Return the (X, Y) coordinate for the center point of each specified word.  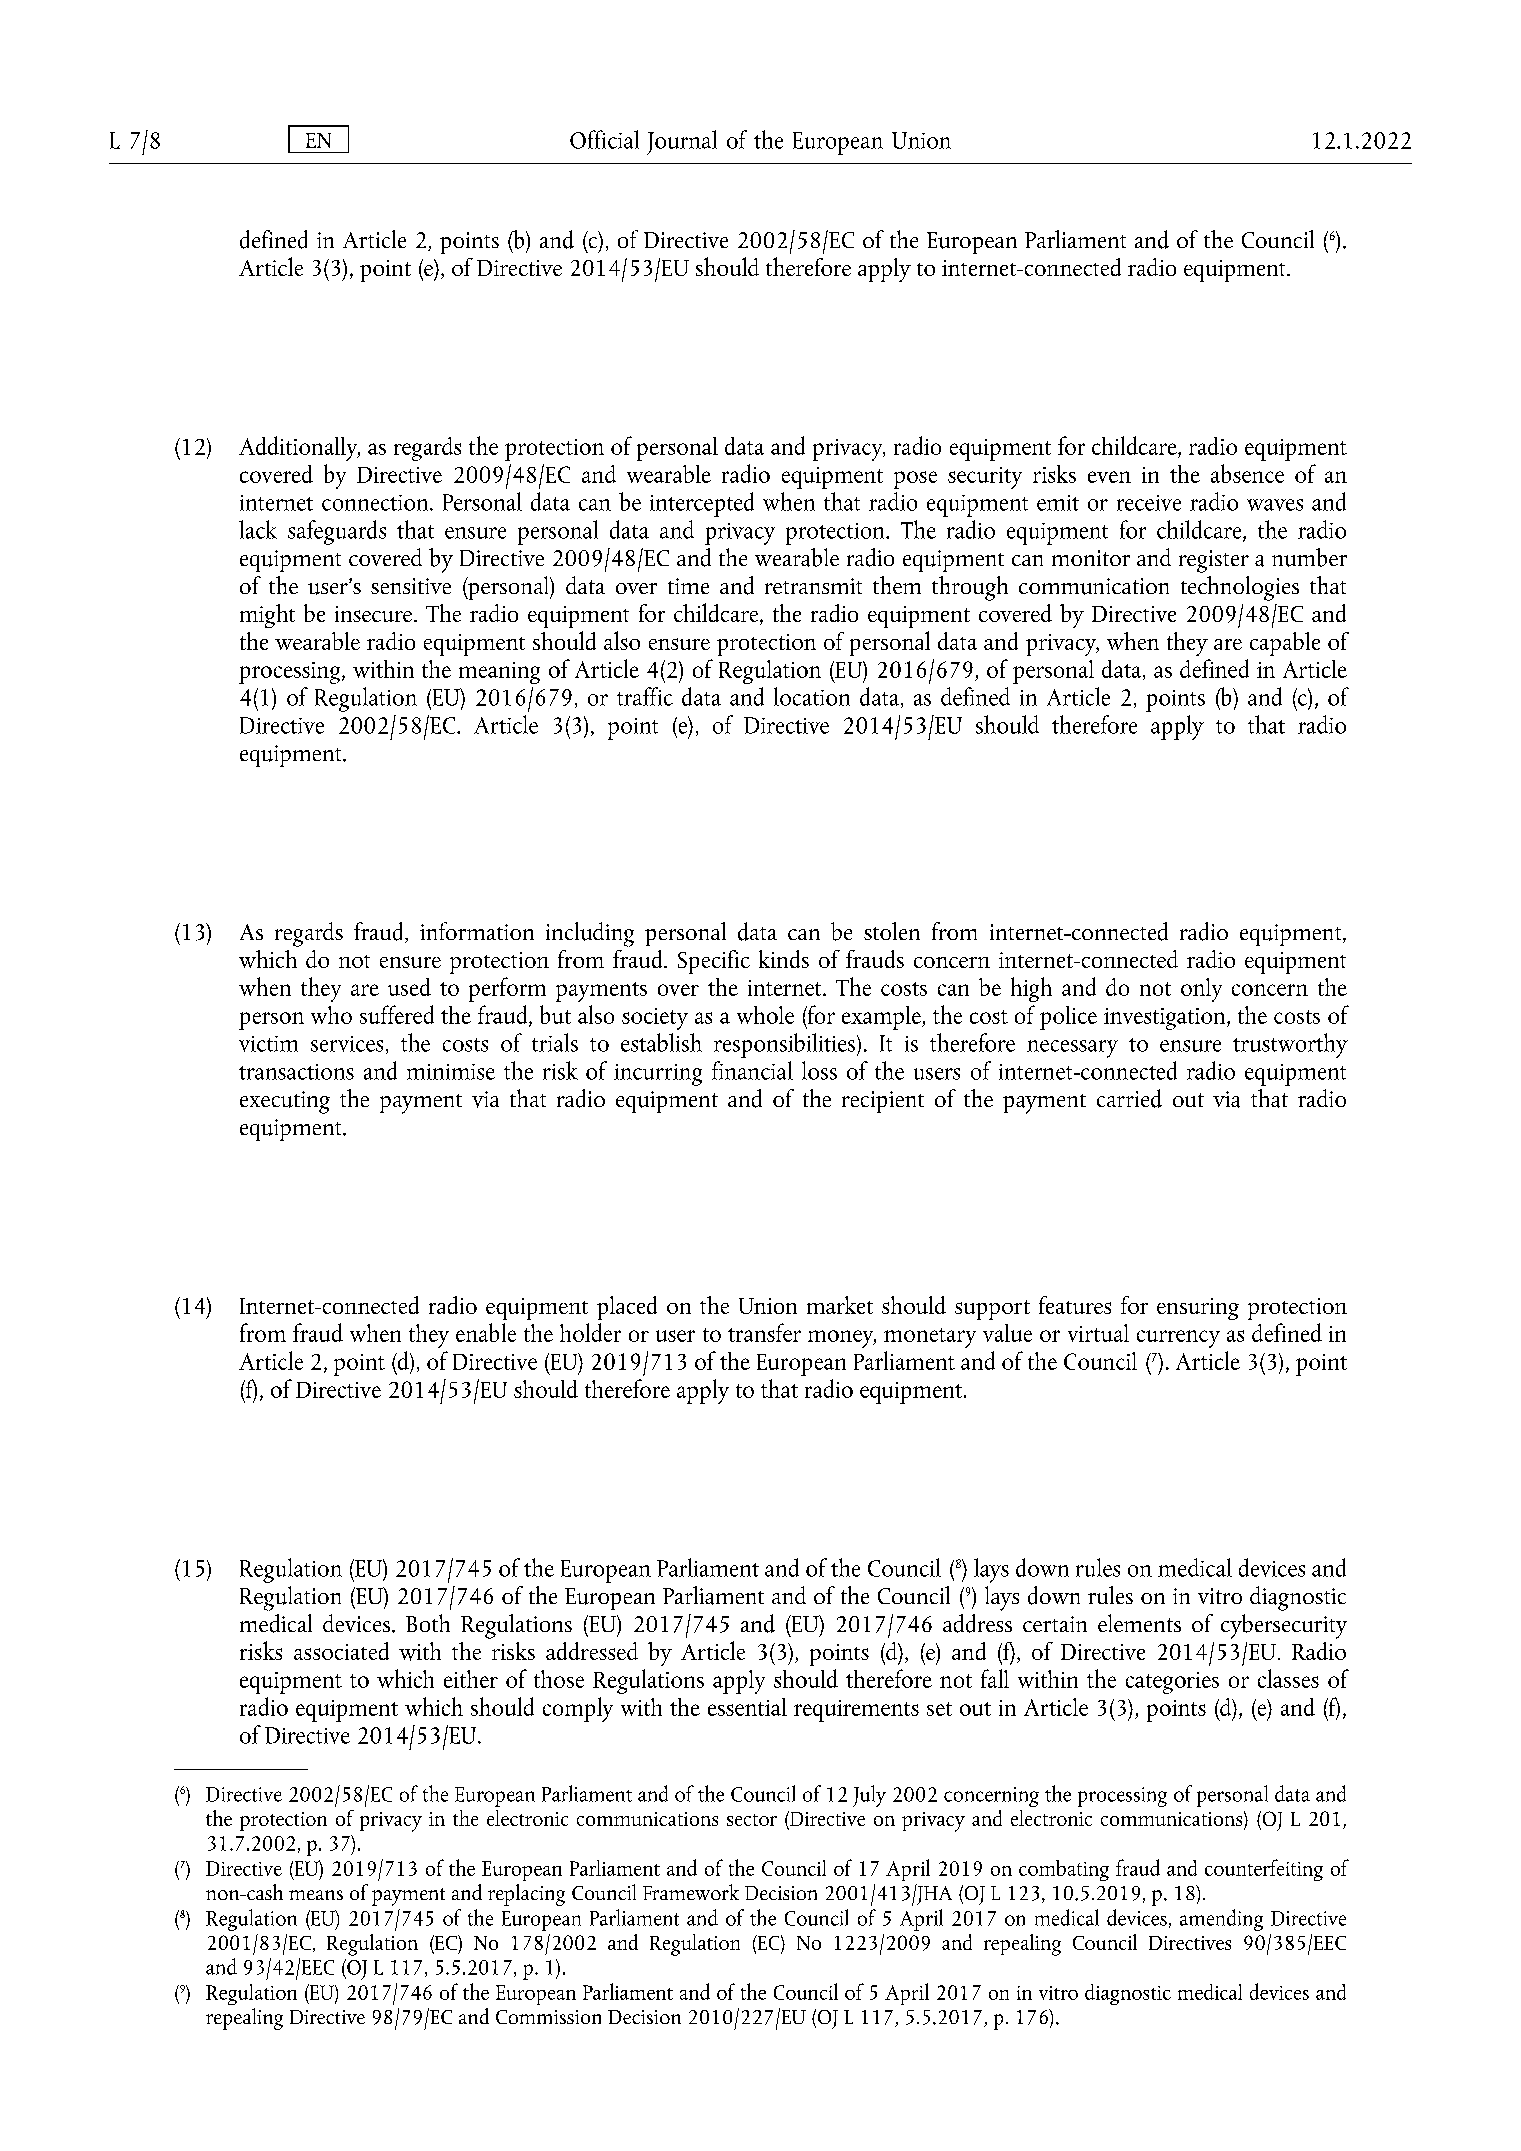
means (316, 1895)
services (347, 1044)
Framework (691, 1892)
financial (752, 1070)
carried (1129, 1098)
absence (1247, 473)
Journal (682, 142)
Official (604, 139)
